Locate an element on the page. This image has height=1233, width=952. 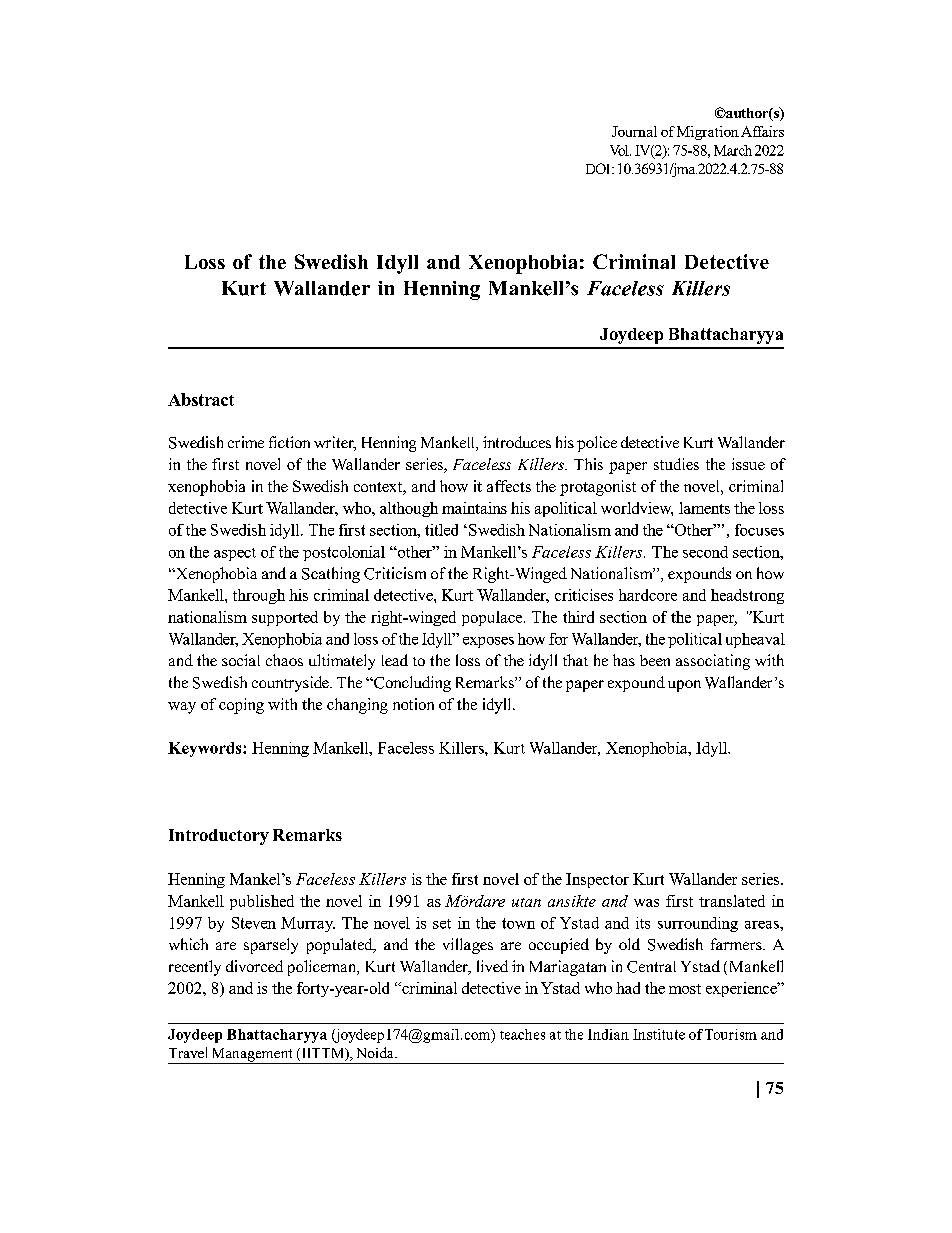
maintains is located at coordinates (474, 508).
